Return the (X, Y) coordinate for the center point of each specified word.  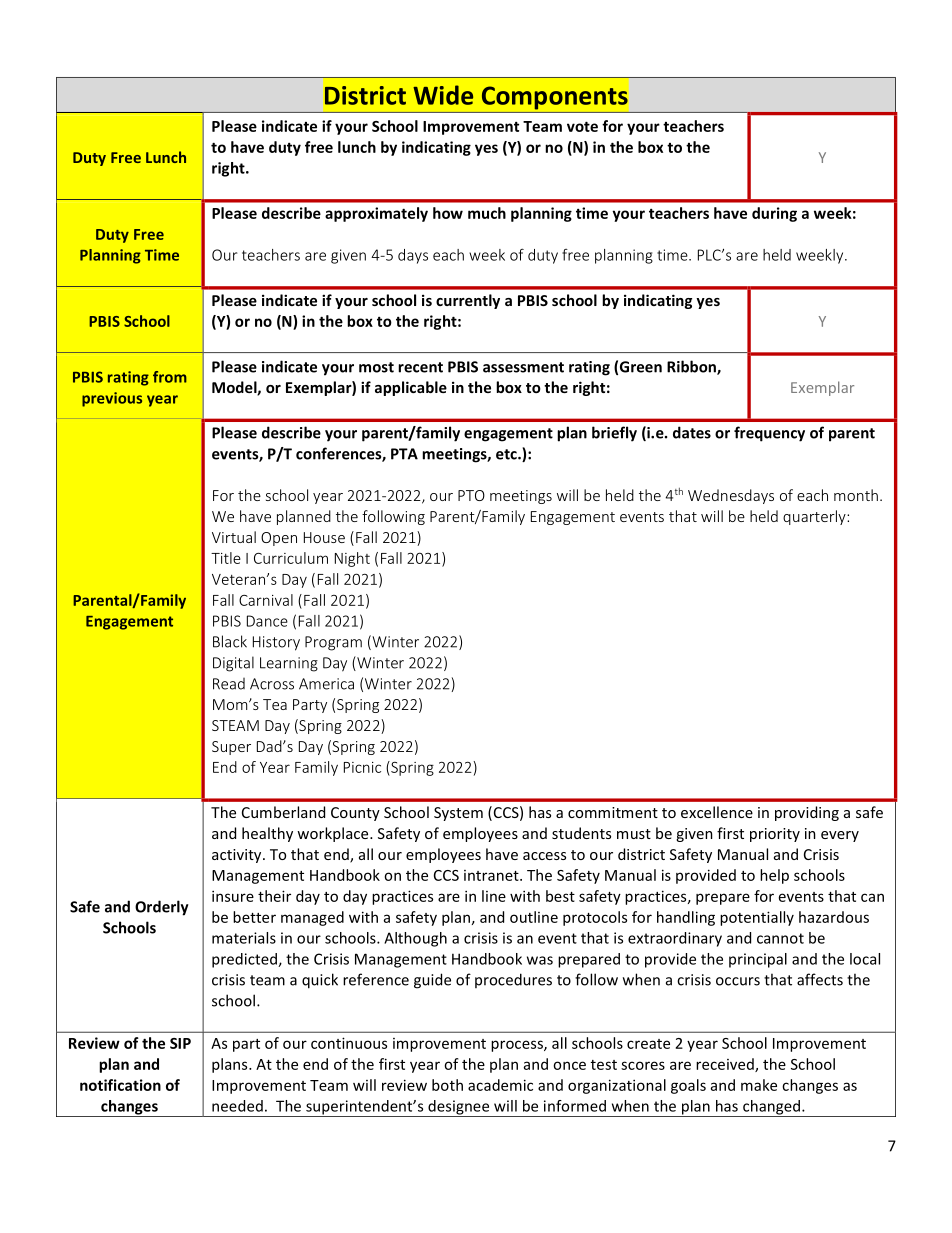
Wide (443, 95)
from (170, 377)
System (458, 814)
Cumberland (283, 812)
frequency (769, 434)
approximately (376, 214)
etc (507, 454)
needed (237, 1106)
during (774, 214)
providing (807, 813)
